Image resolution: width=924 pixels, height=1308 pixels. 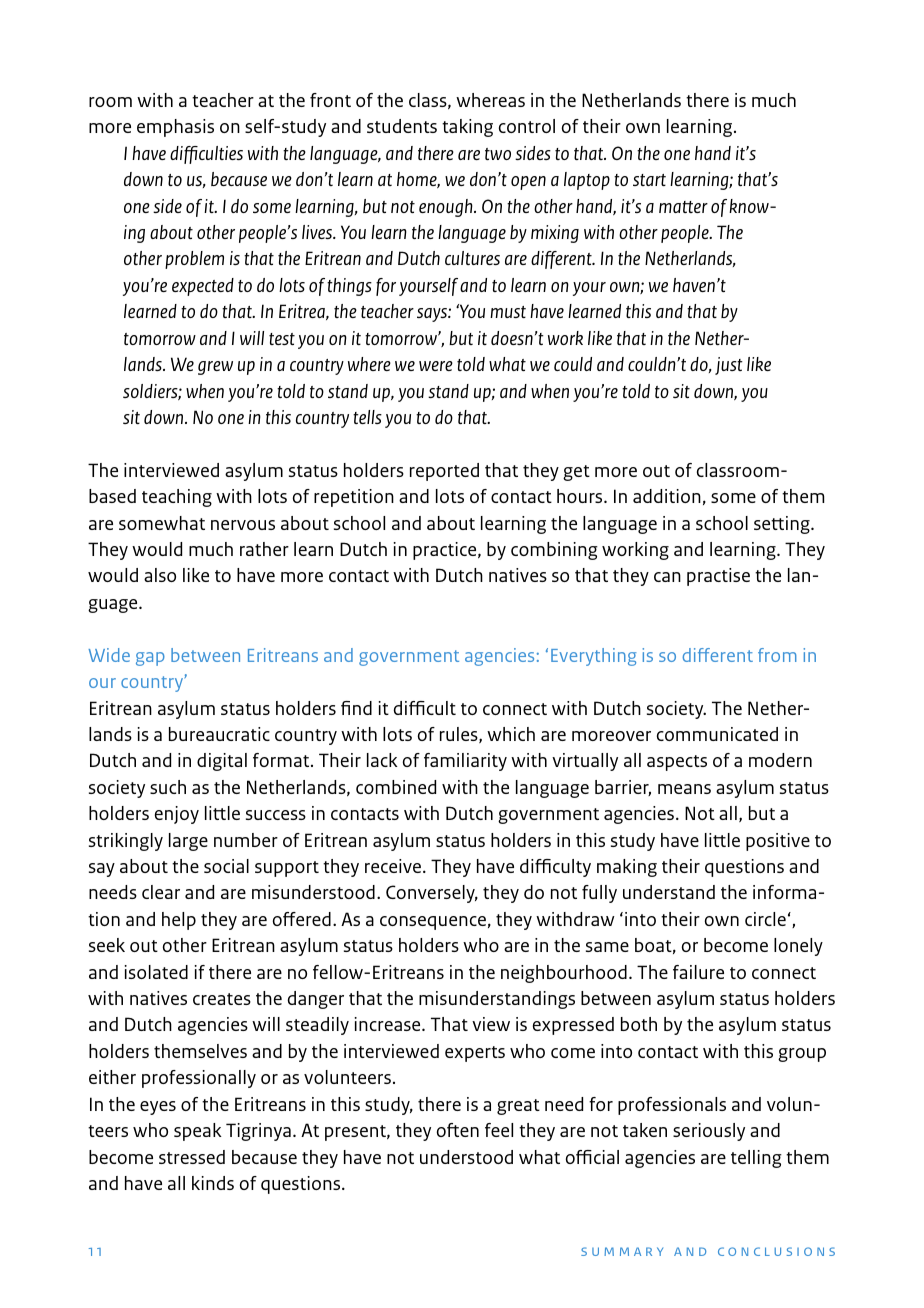 What do you see at coordinates (192, 1157) in the screenshot?
I see `stressed` at bounding box center [192, 1157].
